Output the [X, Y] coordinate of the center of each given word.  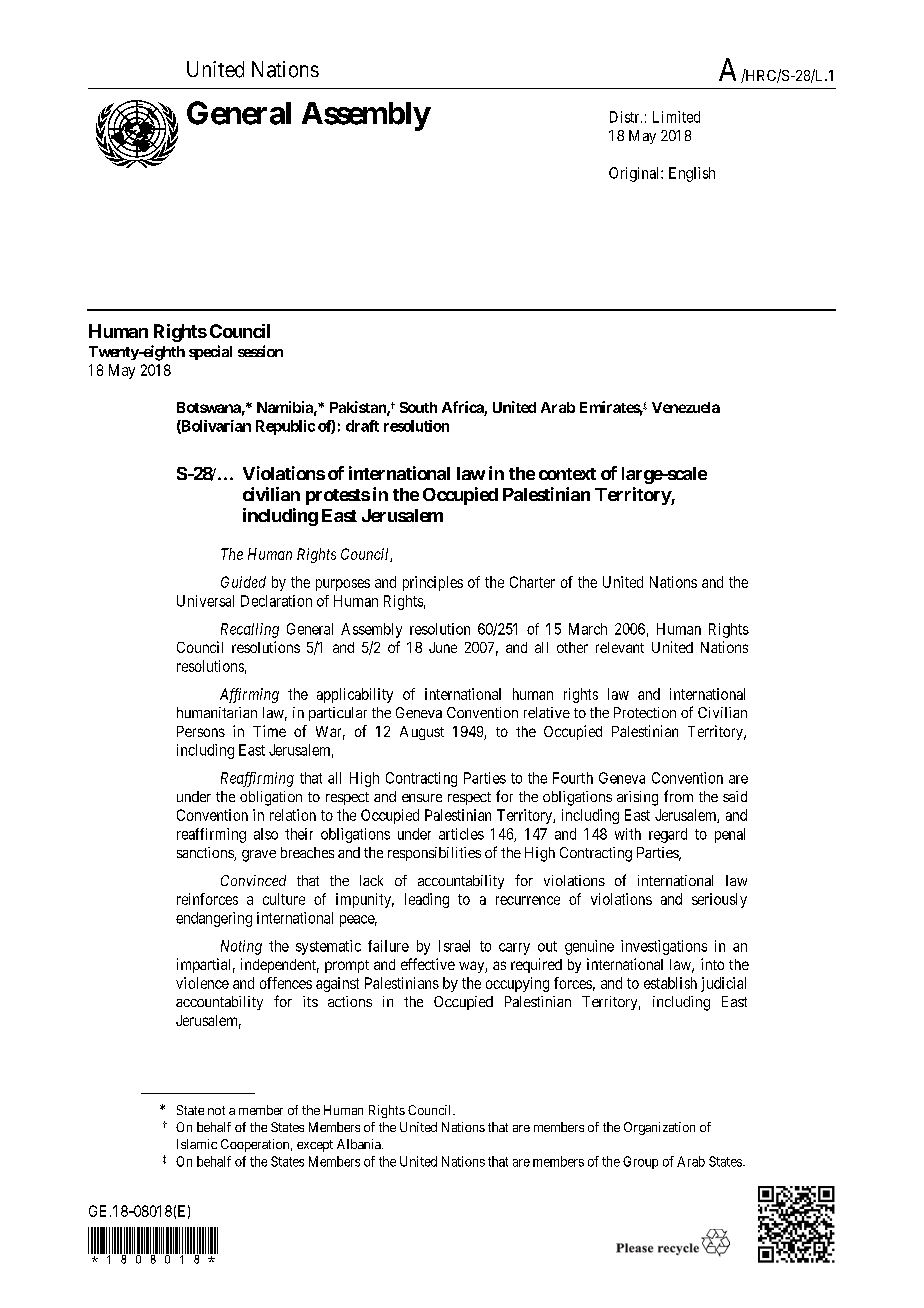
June [443, 647]
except [315, 1146]
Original [635, 174]
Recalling [250, 630]
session [260, 351]
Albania [360, 1144]
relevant [620, 647]
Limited [676, 117]
